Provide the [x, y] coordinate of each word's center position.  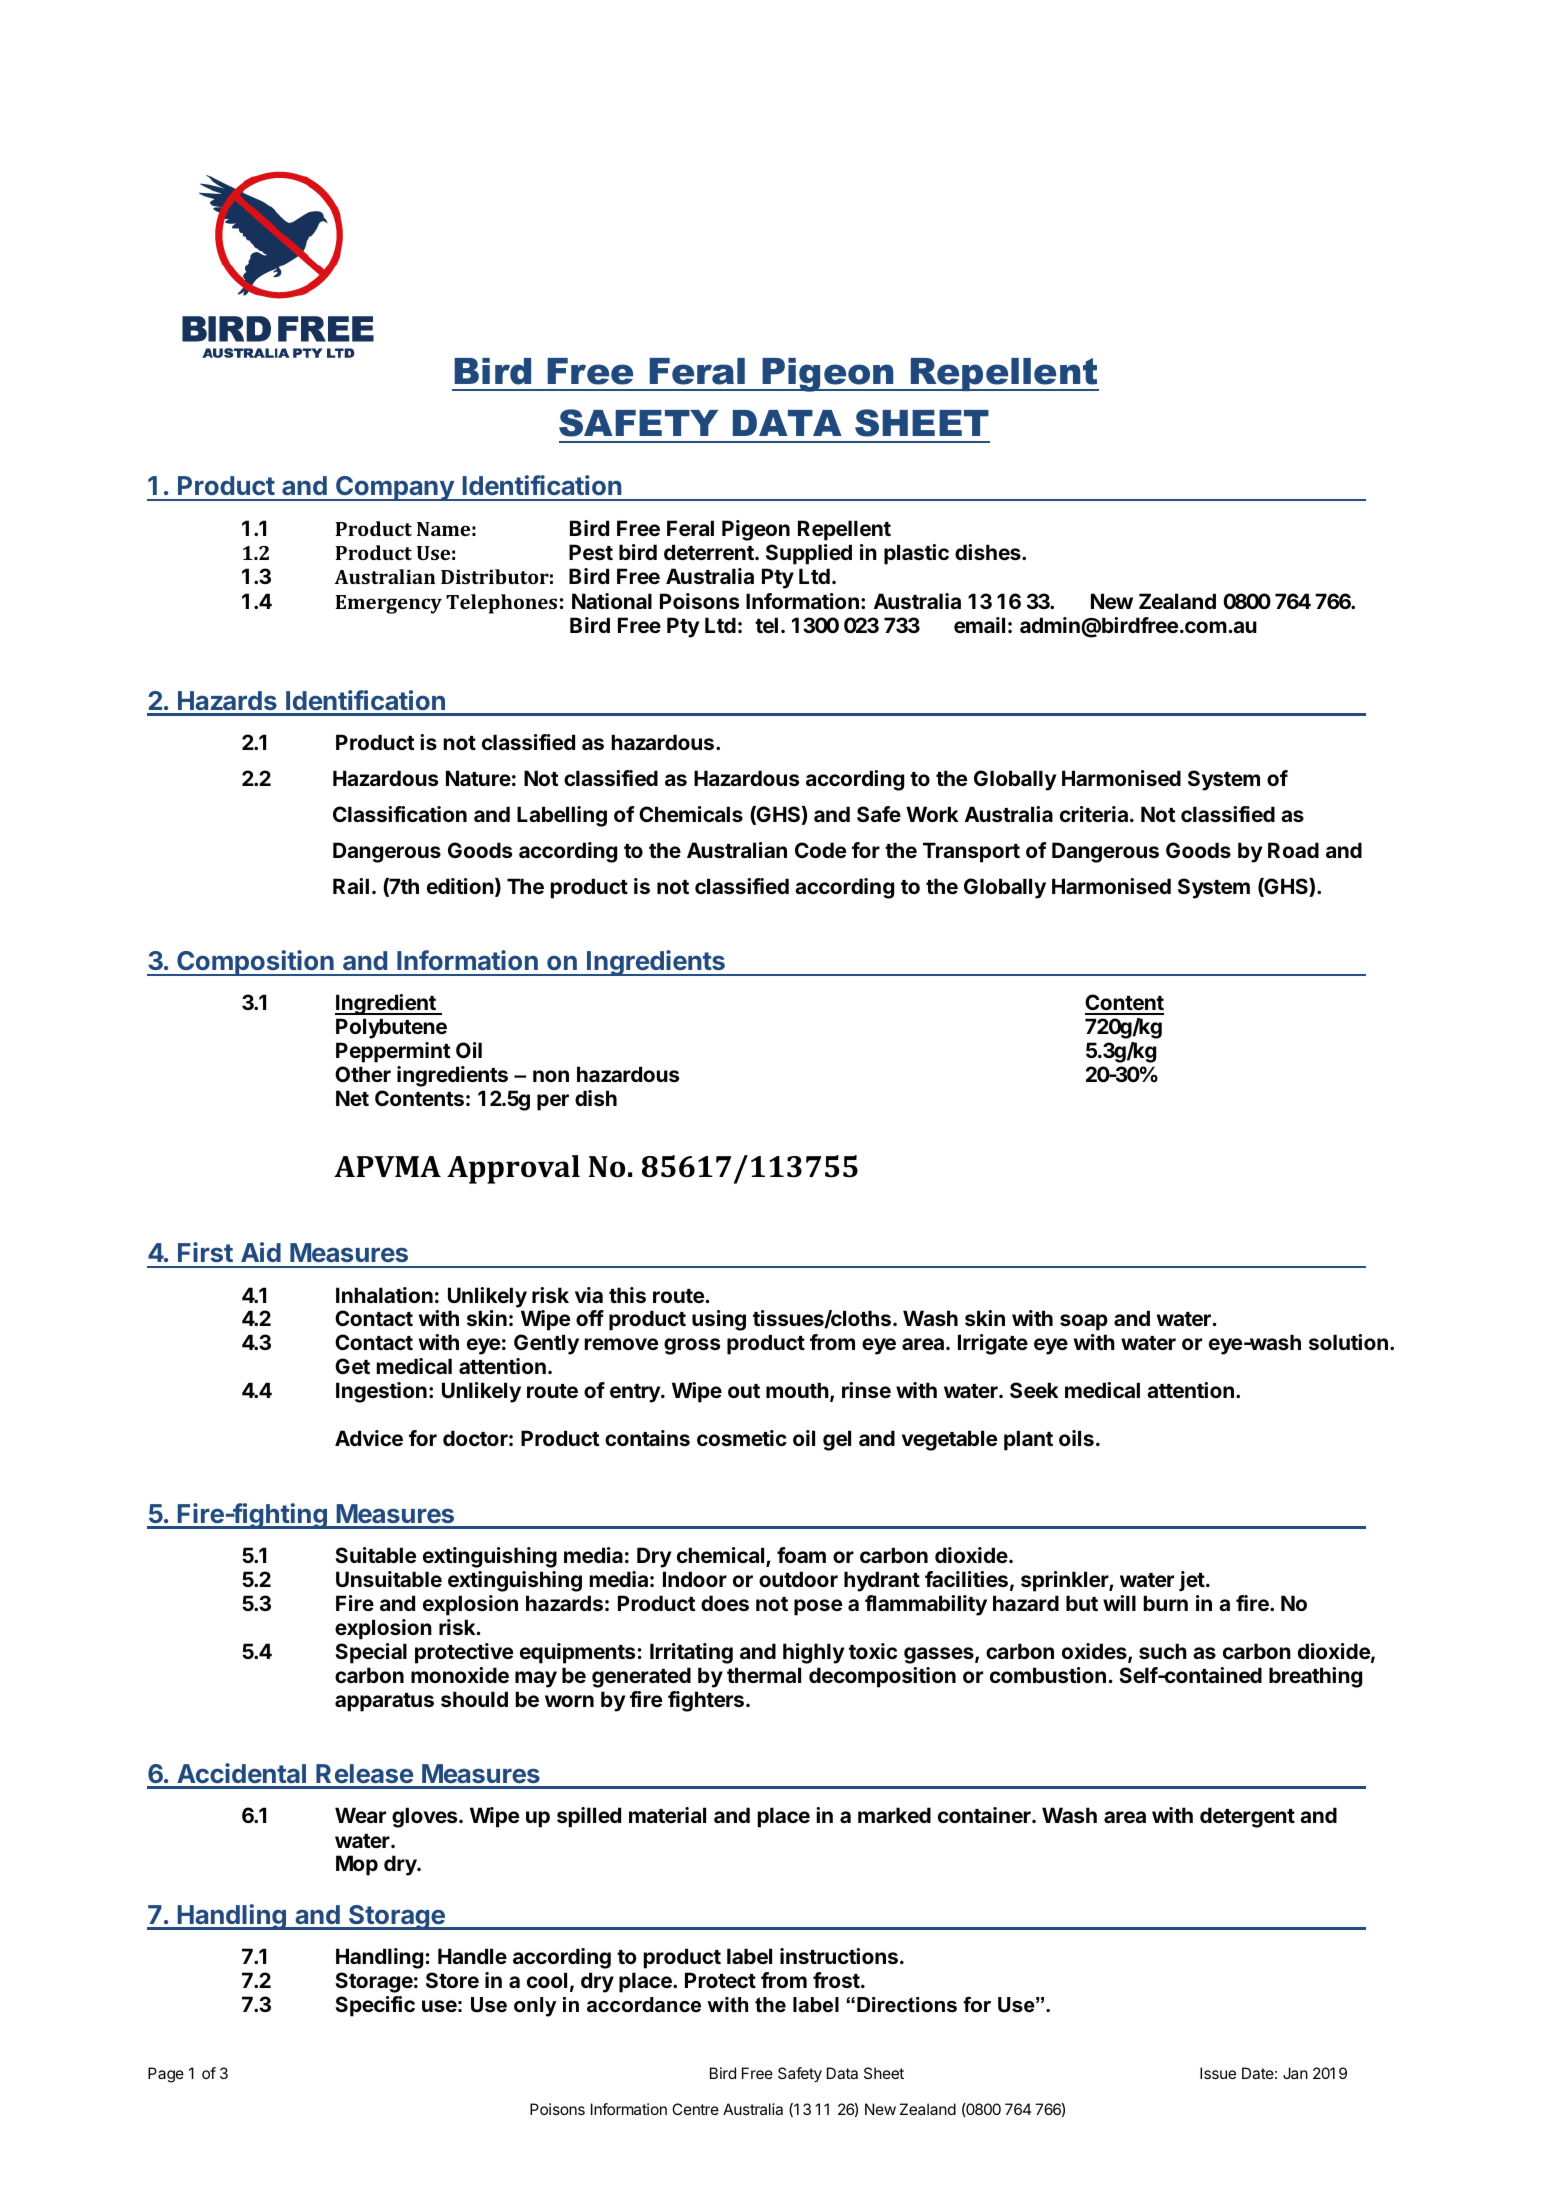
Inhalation [384, 1295]
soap [1084, 1322]
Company [395, 488]
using [719, 1320]
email [979, 625]
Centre [695, 2109]
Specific [375, 2006]
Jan [1295, 2073]
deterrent [710, 552]
